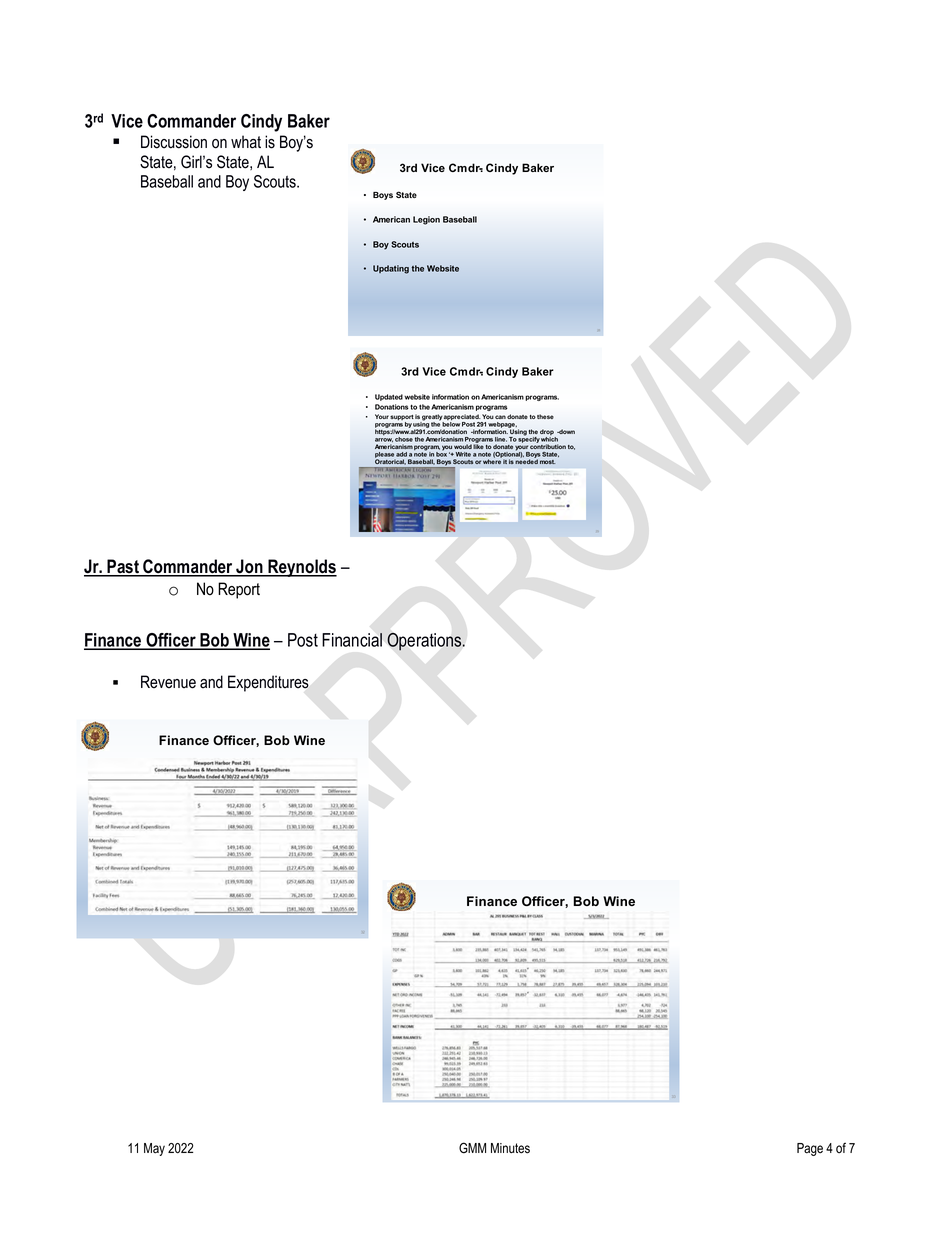 The height and width of the document is (1233, 952). What do you see at coordinates (174, 142) in the document?
I see `Discussion` at bounding box center [174, 142].
